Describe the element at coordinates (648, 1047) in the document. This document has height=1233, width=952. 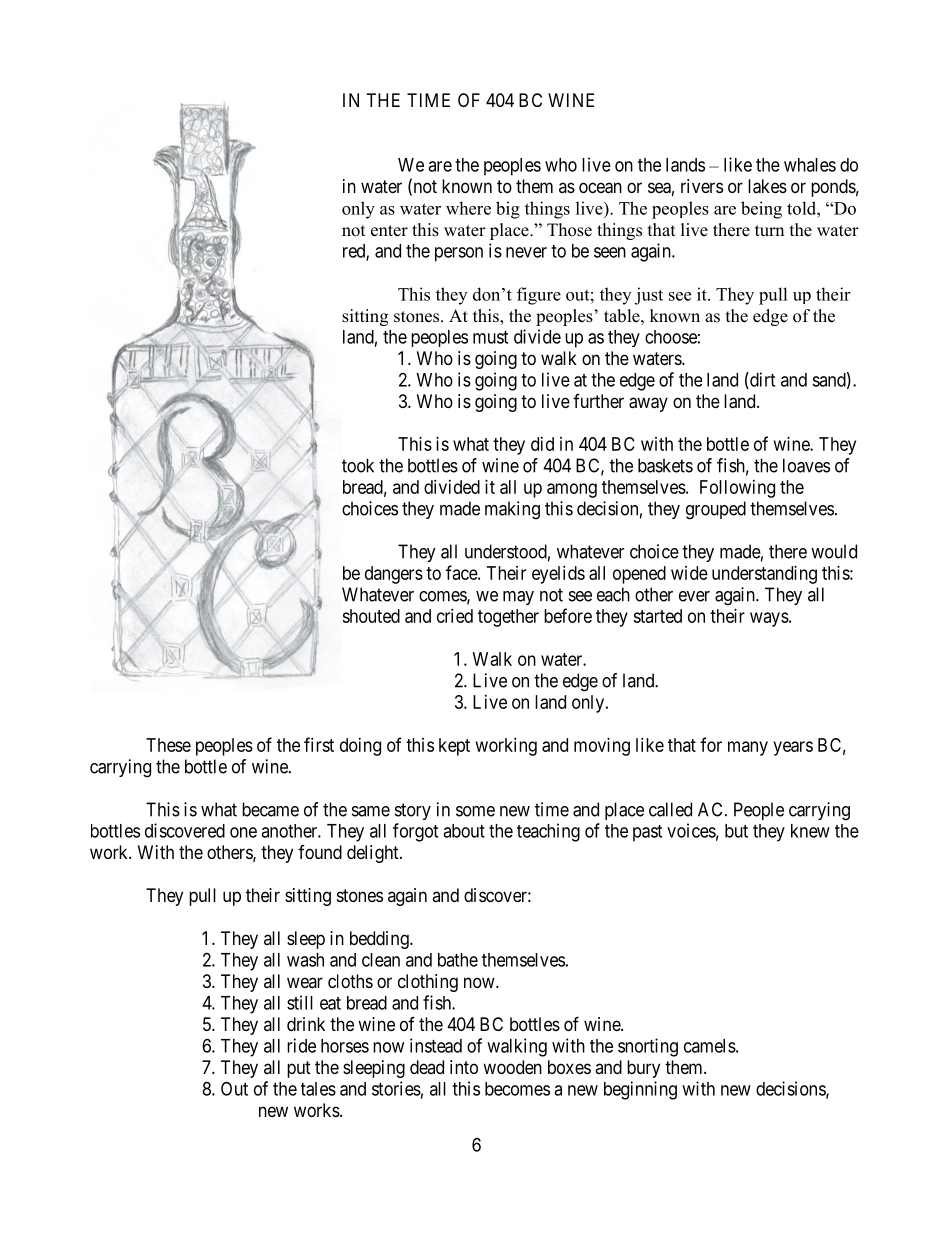
I see `snorting` at that location.
